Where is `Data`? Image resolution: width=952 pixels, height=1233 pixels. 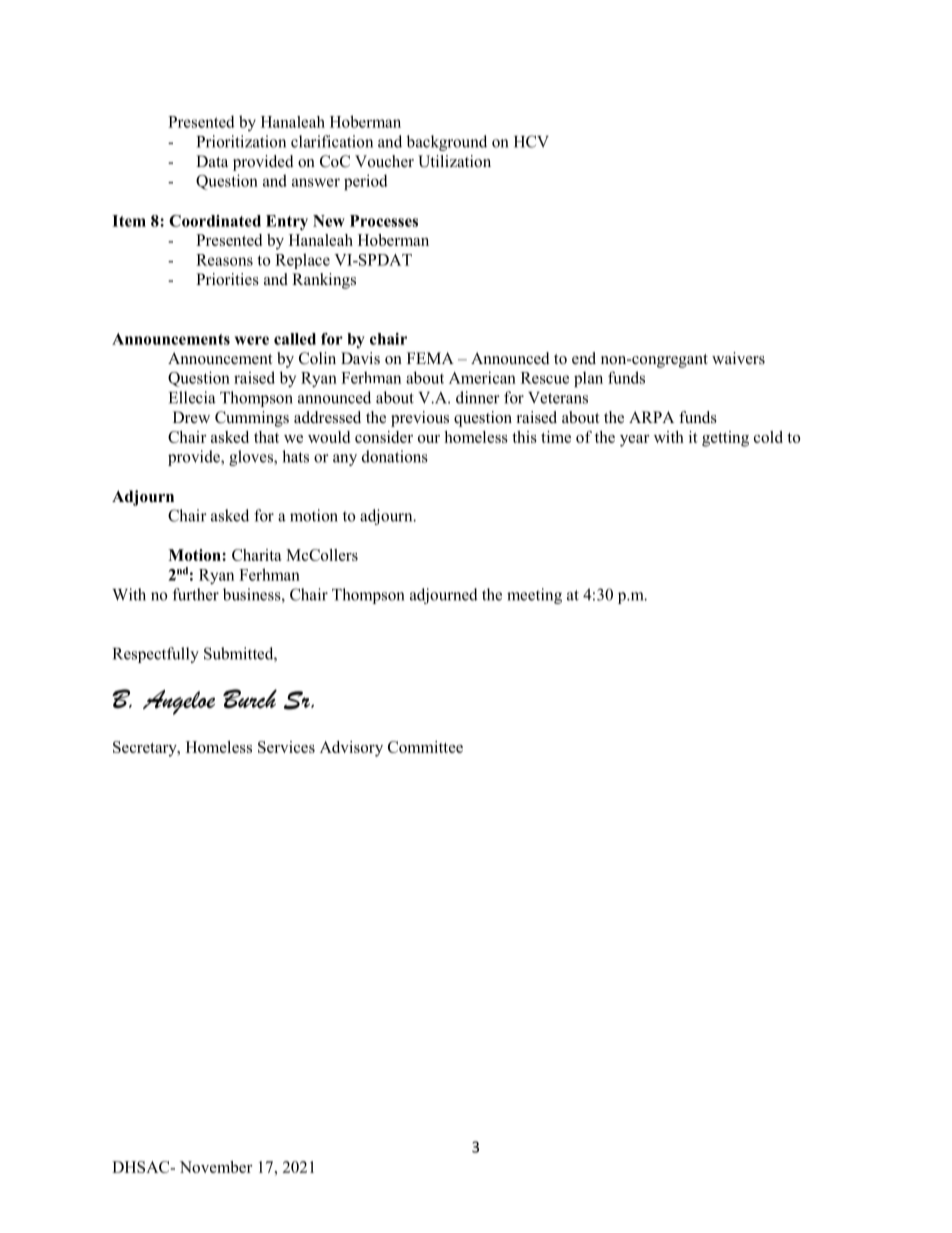 Data is located at coordinates (212, 161).
